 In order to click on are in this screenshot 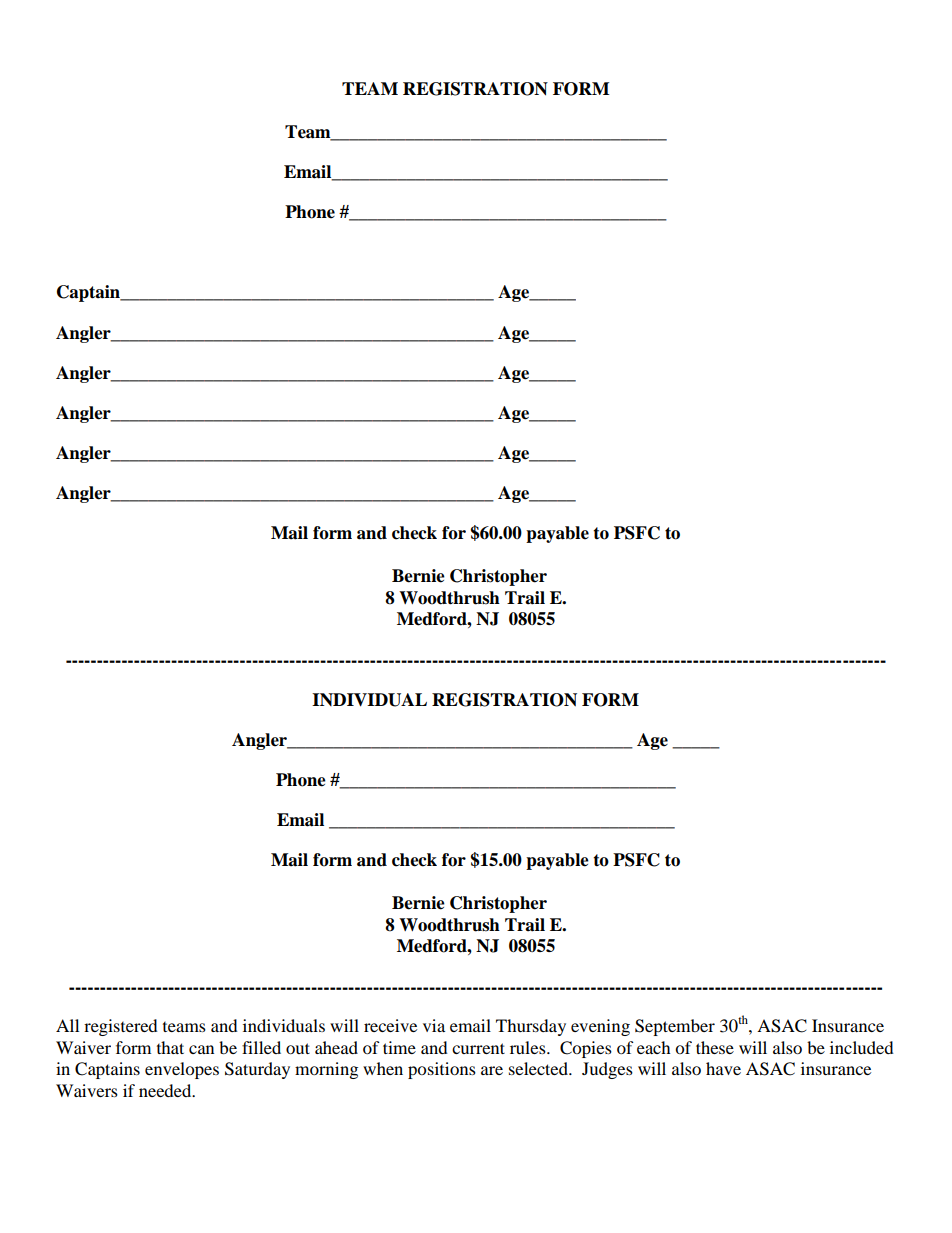, I will do `click(492, 1070)`.
